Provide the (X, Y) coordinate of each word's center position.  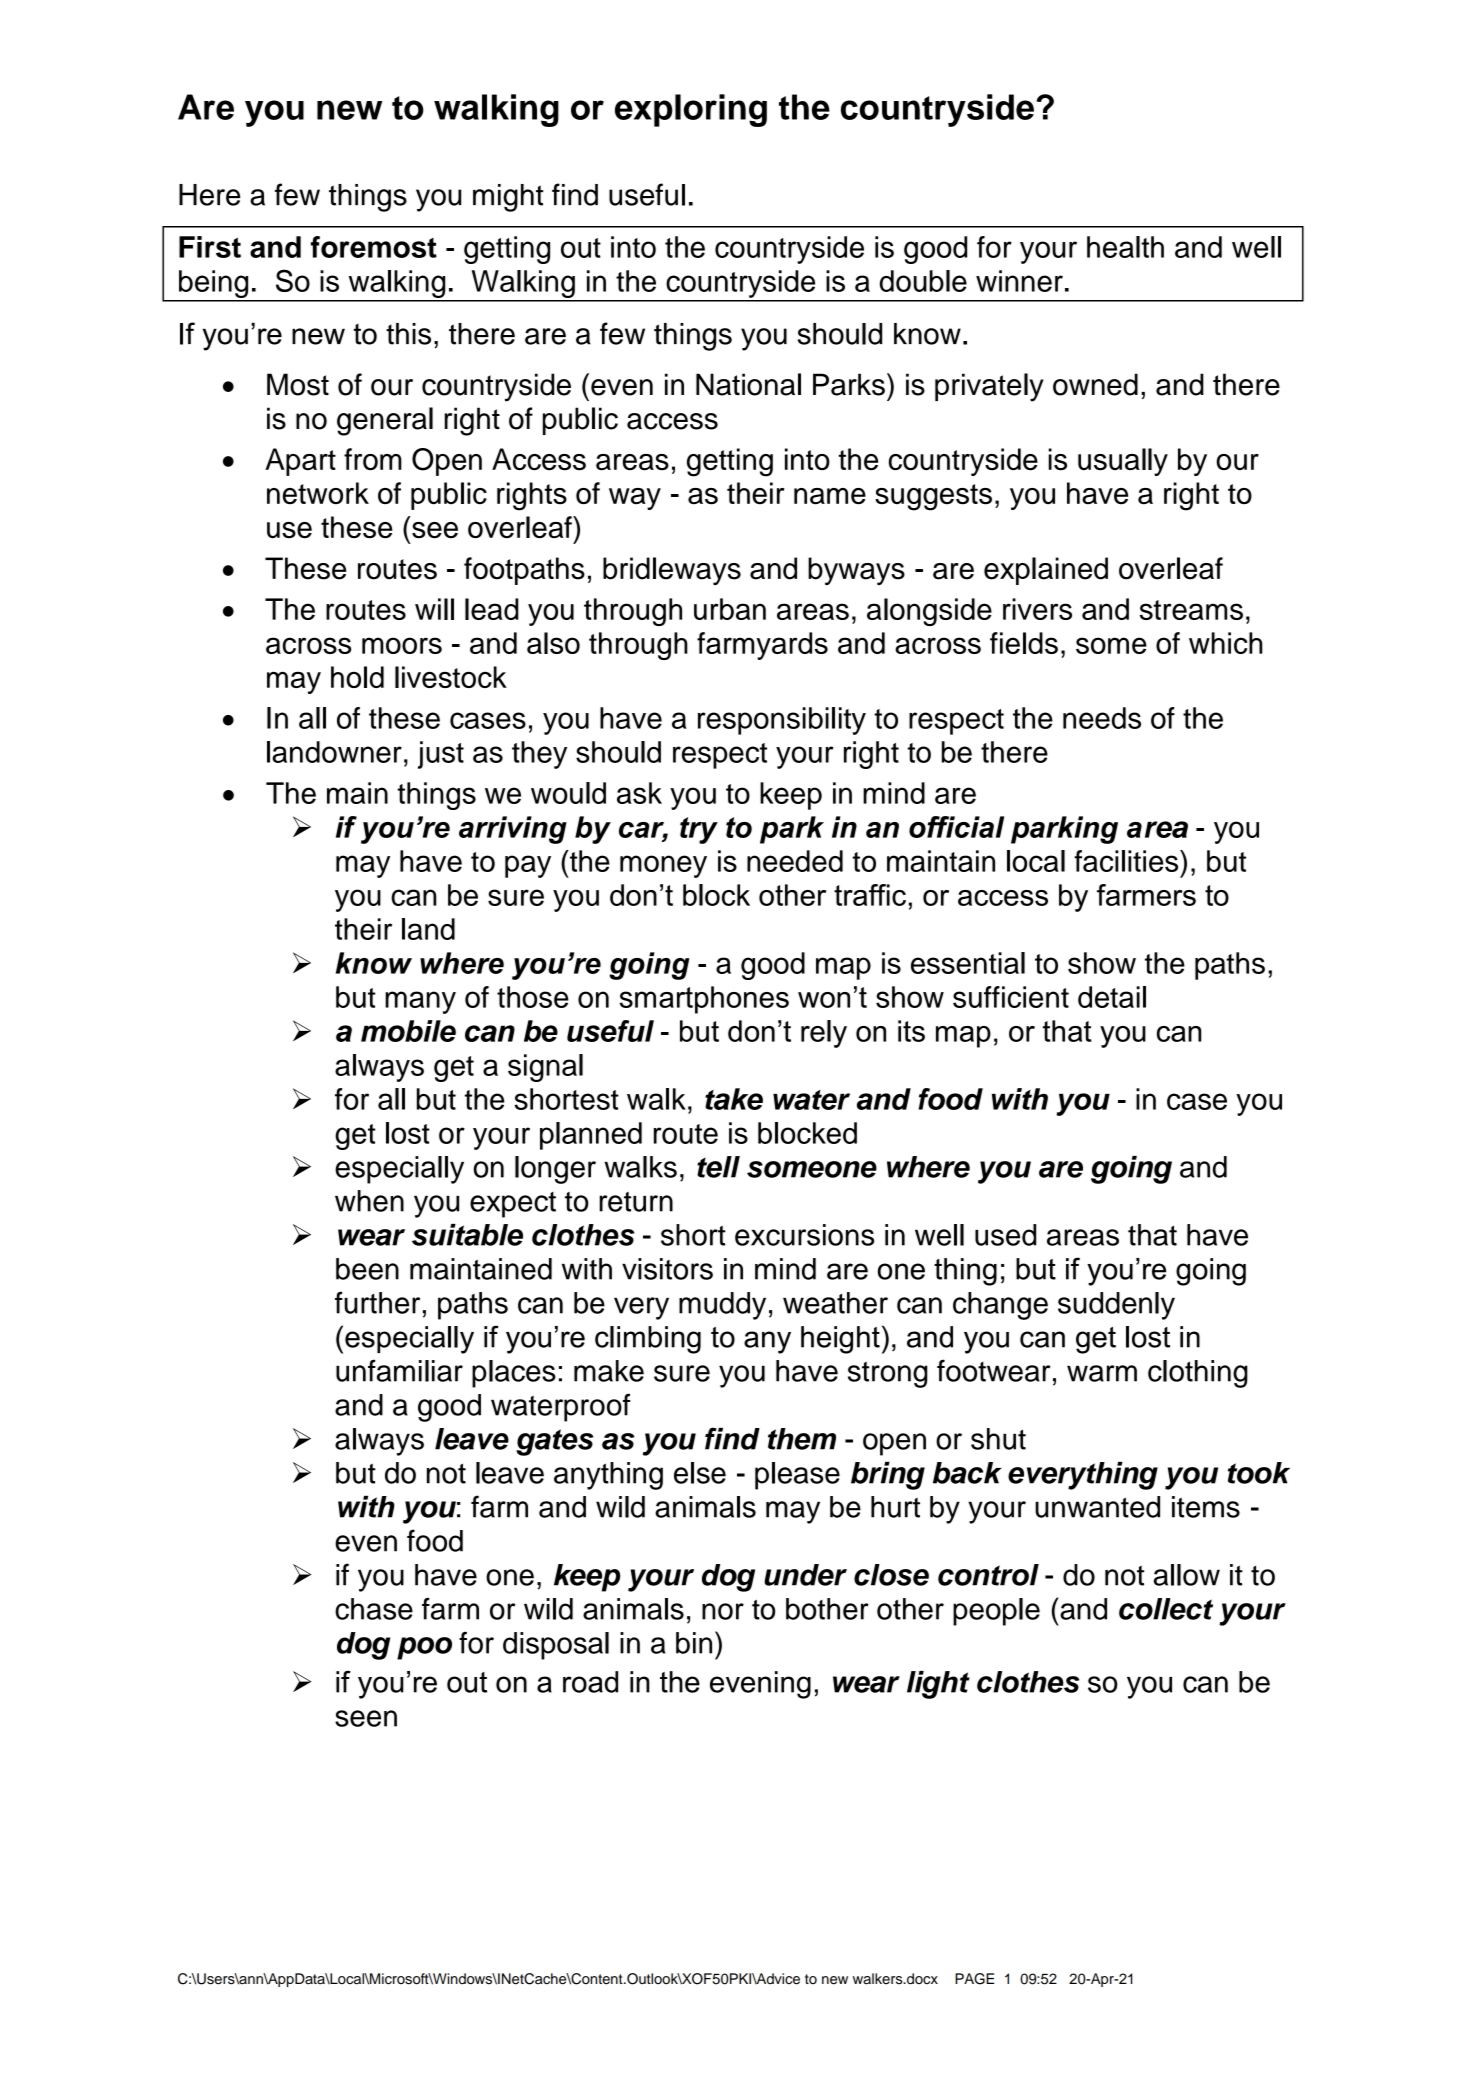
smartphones (704, 1000)
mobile (408, 1031)
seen (366, 1718)
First (210, 247)
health (1125, 247)
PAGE (974, 1979)
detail (1112, 997)
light (938, 1685)
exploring (691, 110)
